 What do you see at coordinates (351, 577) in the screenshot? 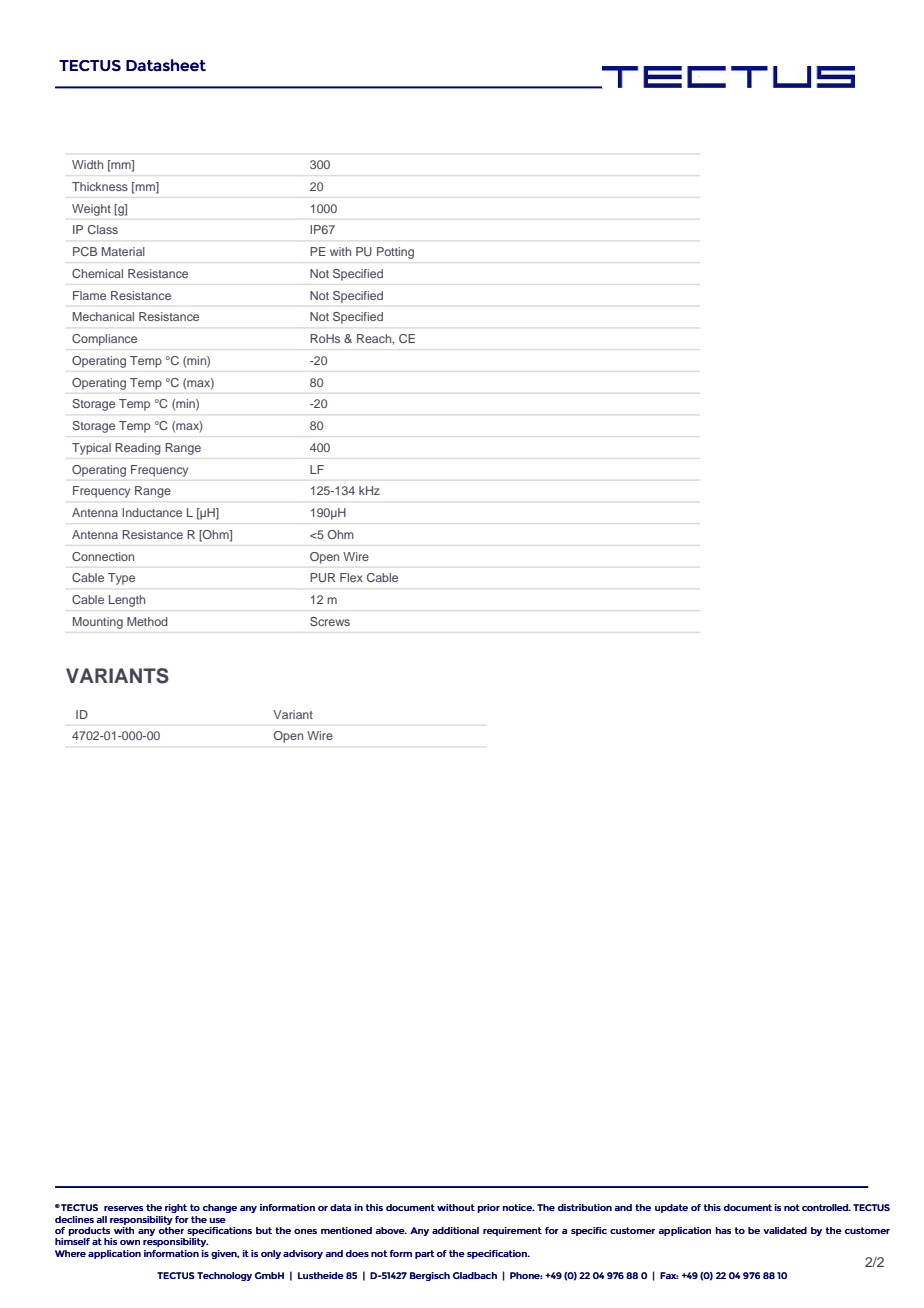
I see `Flex` at bounding box center [351, 577].
